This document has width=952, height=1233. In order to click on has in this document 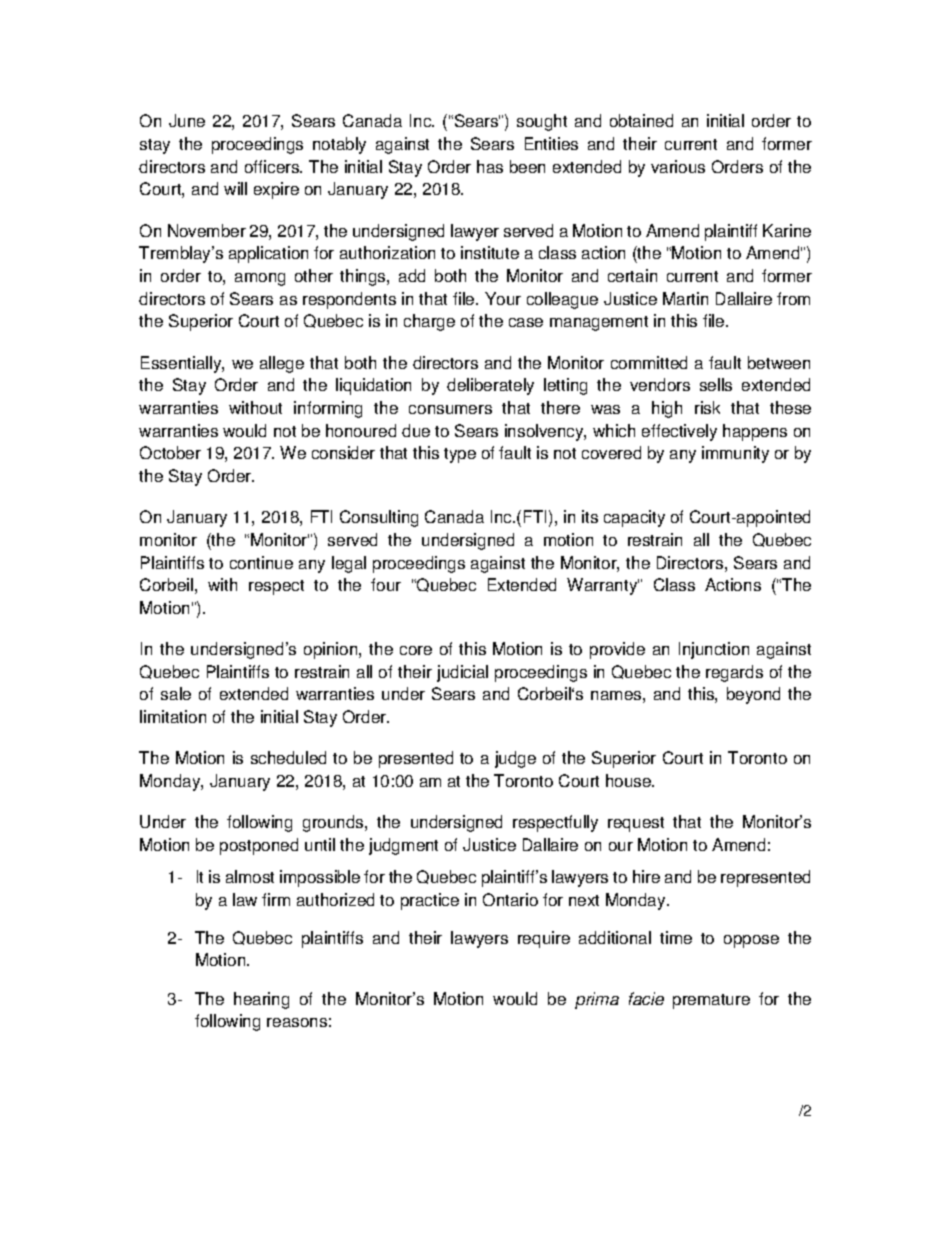, I will do `click(490, 166)`.
